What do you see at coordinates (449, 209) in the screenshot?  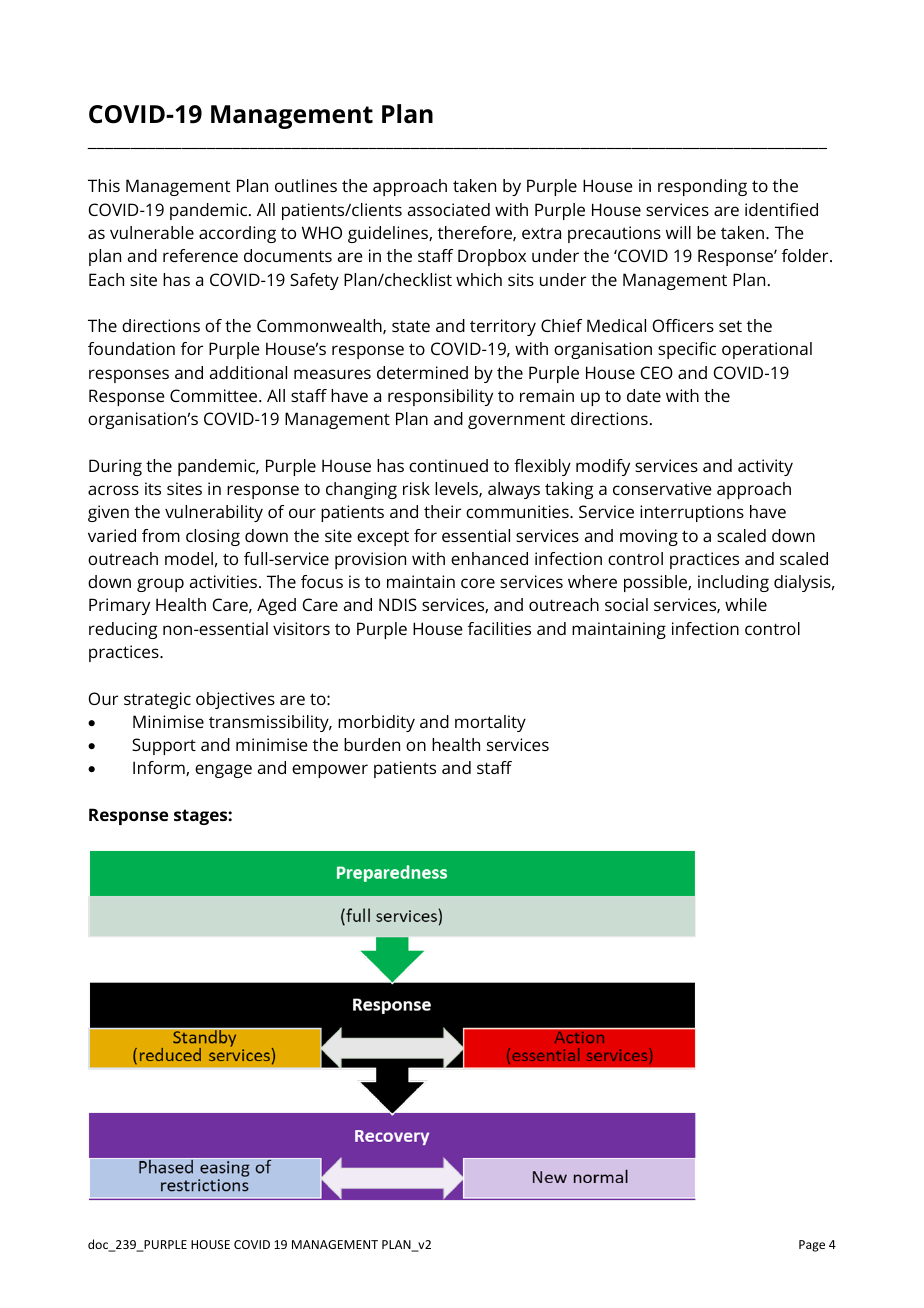 I see `associated` at bounding box center [449, 209].
